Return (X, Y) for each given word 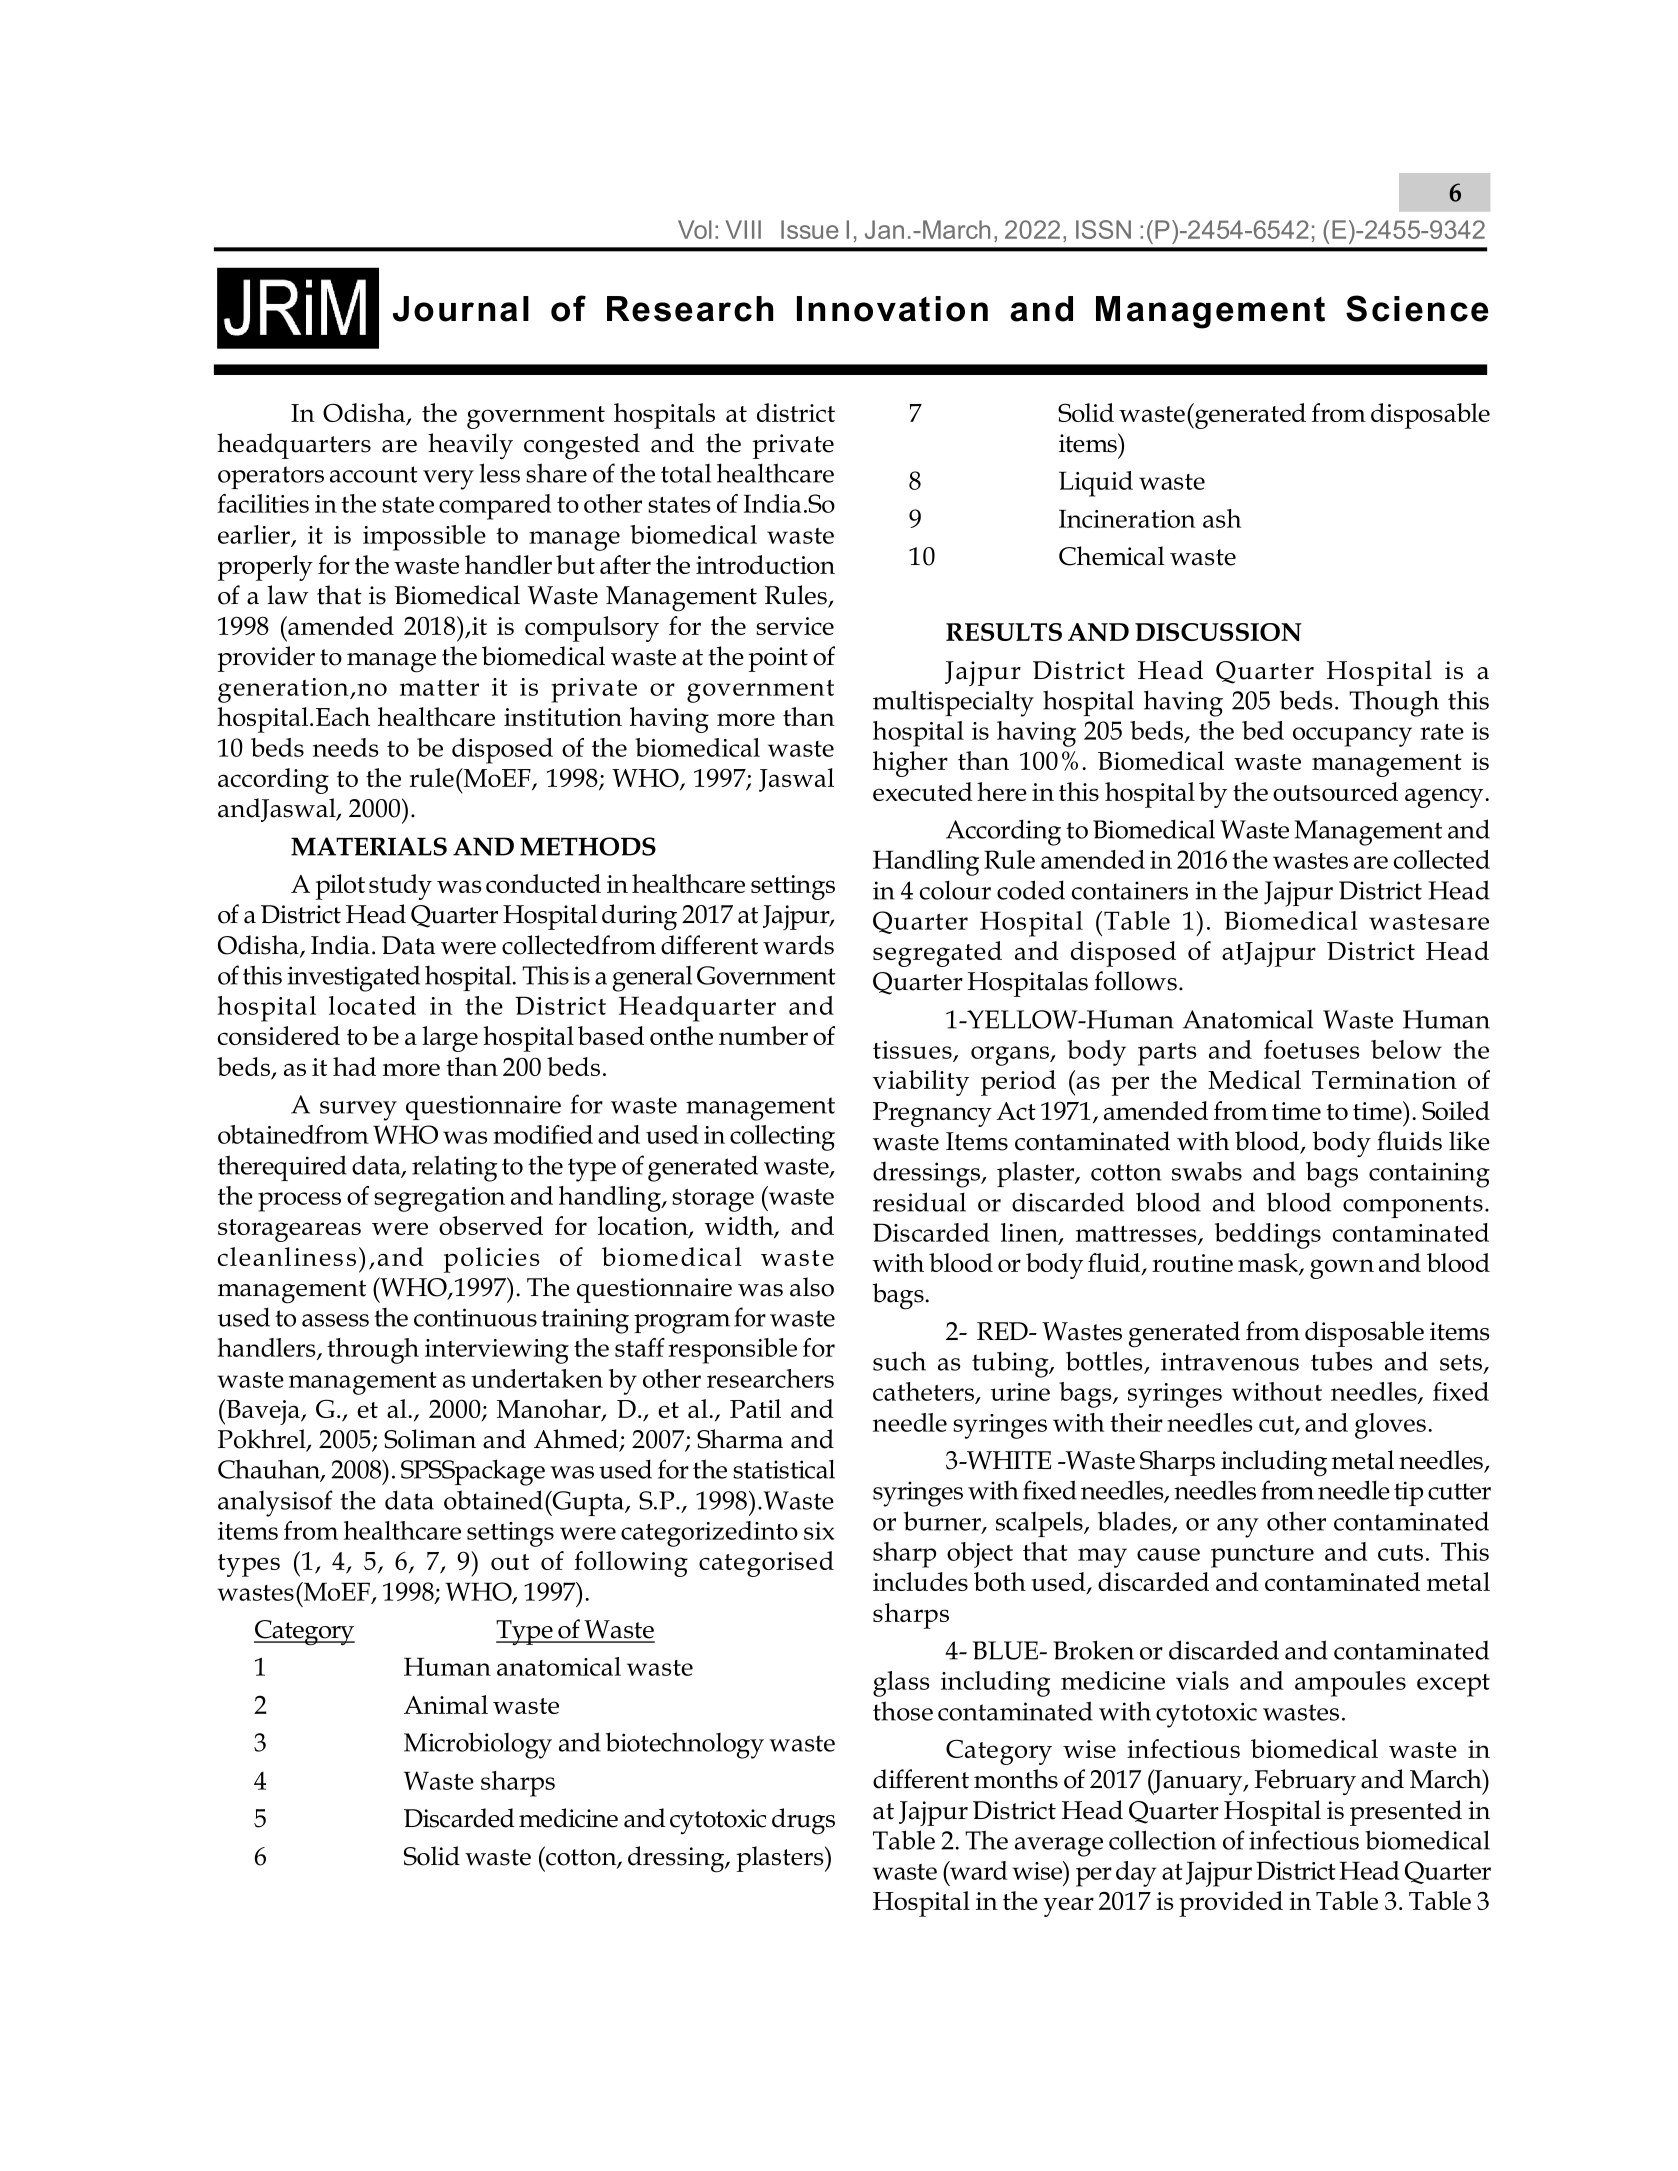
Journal (461, 309)
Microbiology (478, 1745)
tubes (1342, 1361)
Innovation (892, 309)
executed (923, 791)
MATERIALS (369, 846)
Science (1417, 308)
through (373, 1351)
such (899, 1361)
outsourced (1335, 791)
